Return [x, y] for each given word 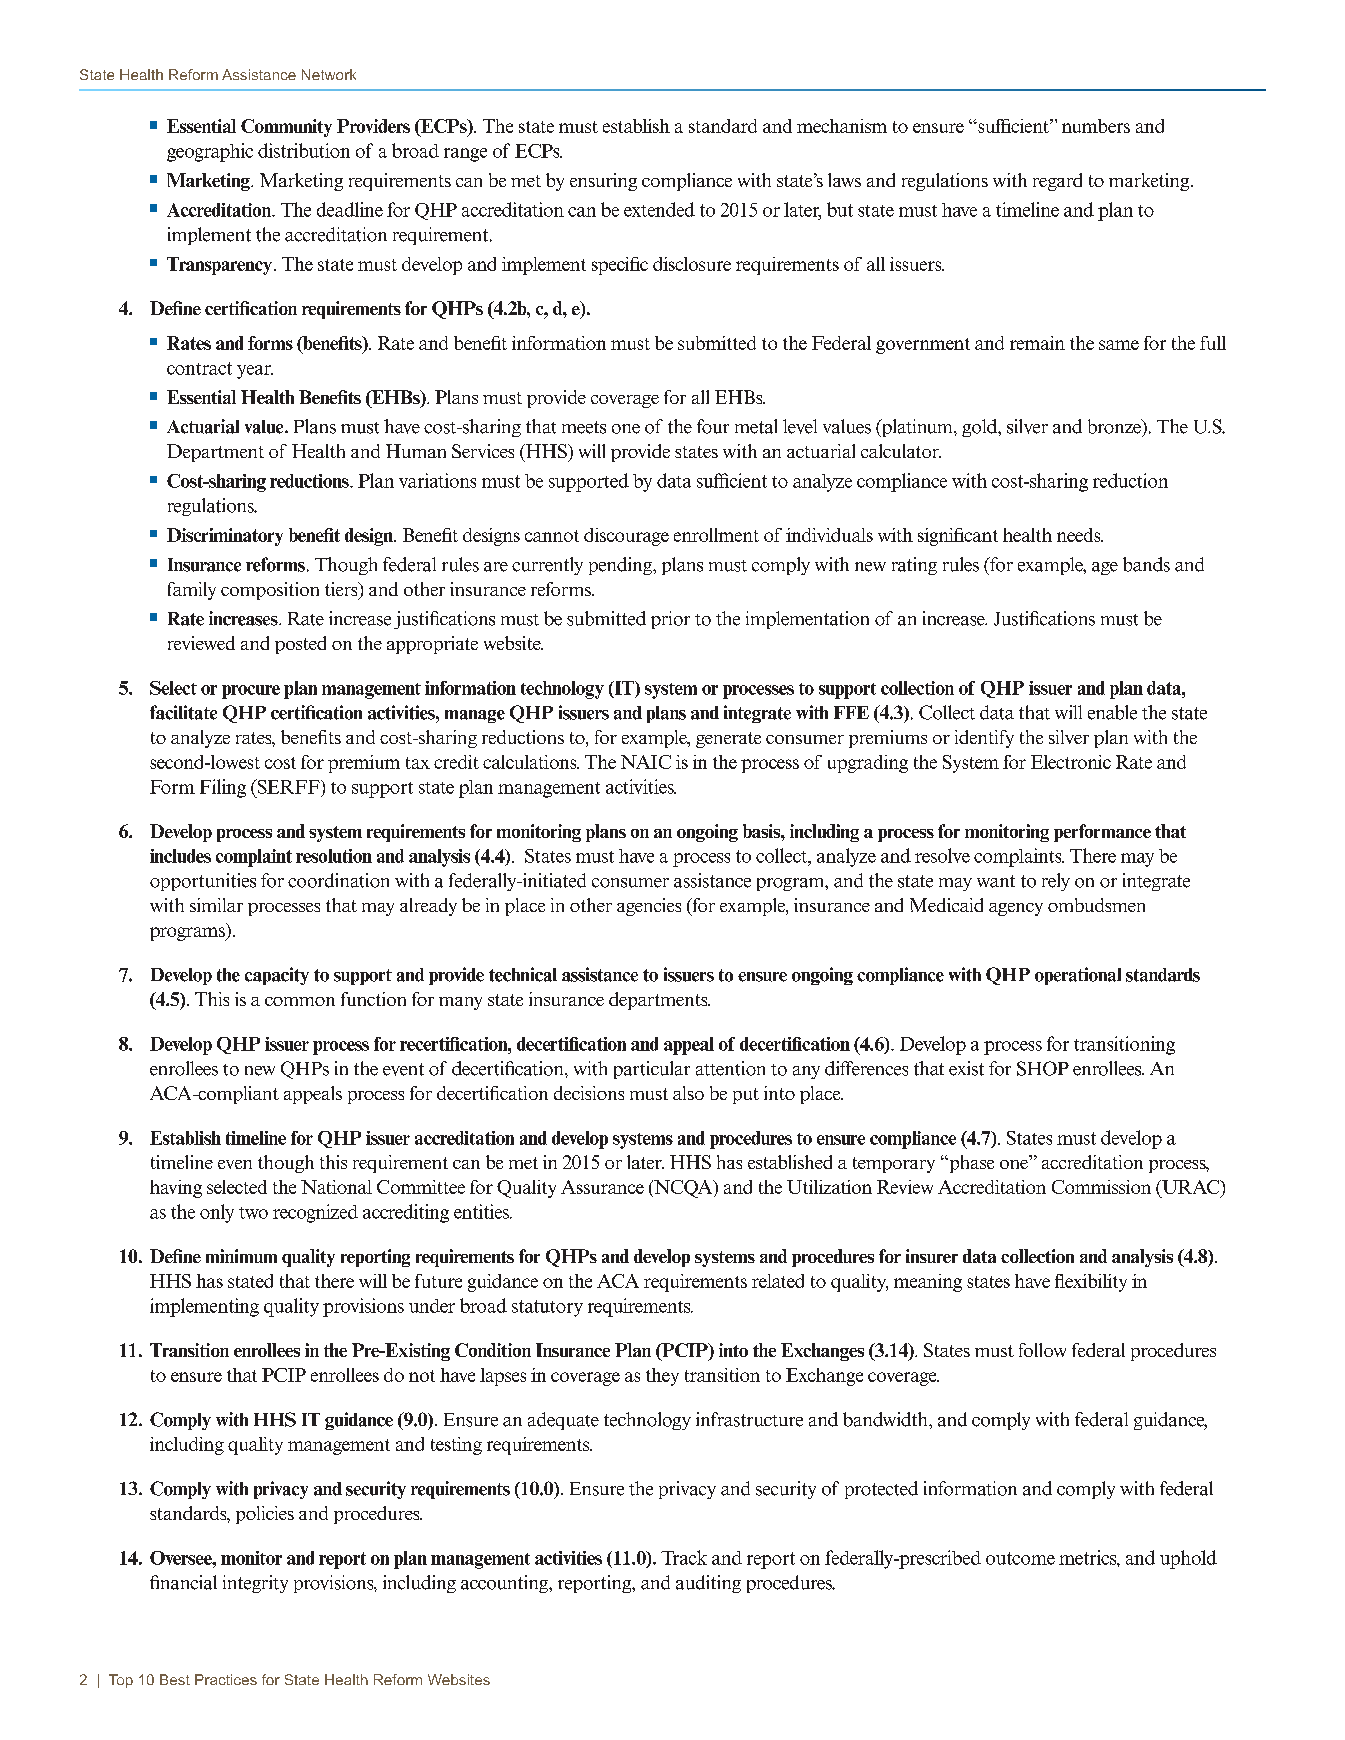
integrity [255, 1584]
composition [270, 591]
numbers [1096, 126]
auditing [708, 1584]
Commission [1101, 1187]
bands [1146, 564]
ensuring [603, 182]
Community [286, 128]
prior [670, 620]
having [176, 1189]
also [688, 1093]
